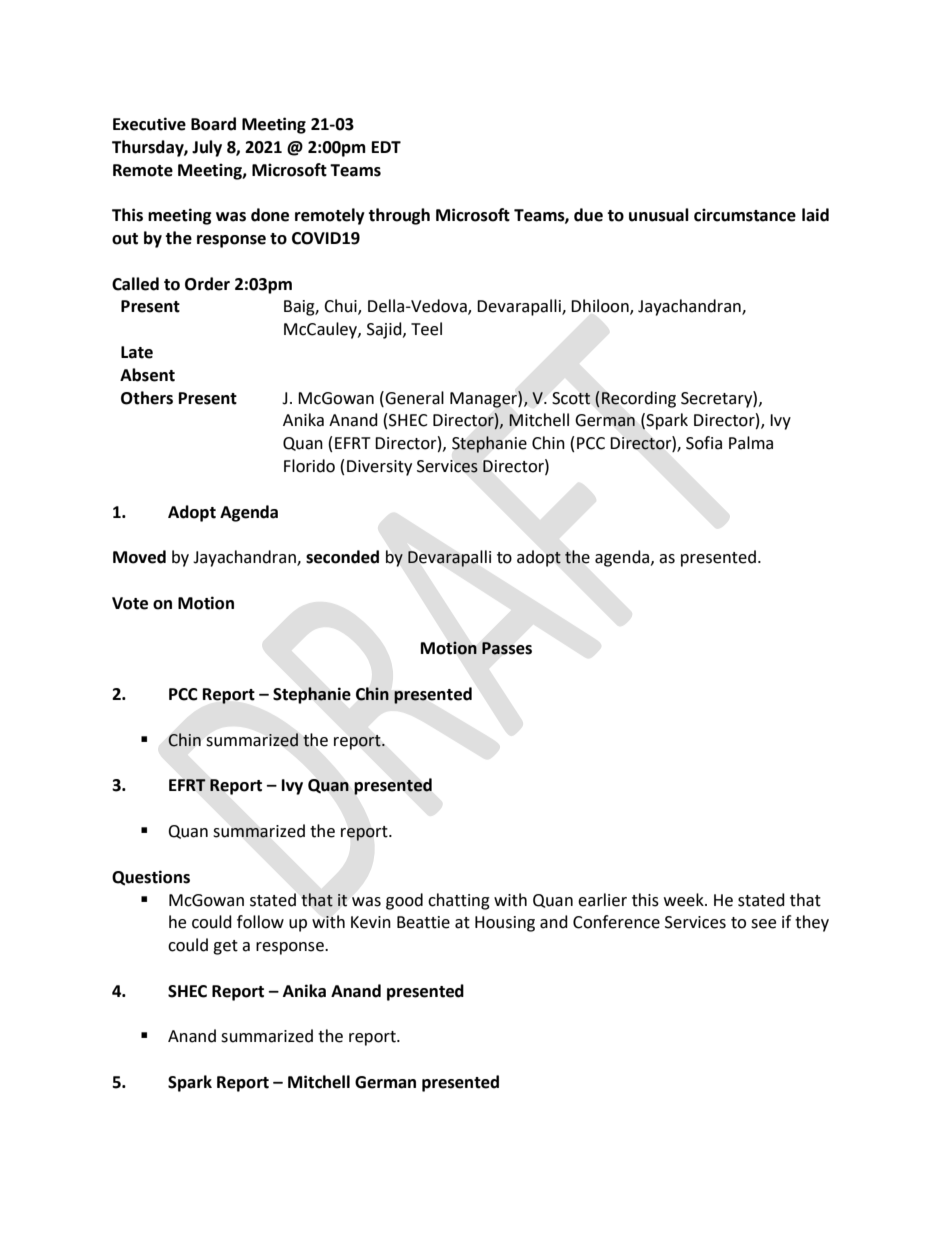  Describe the element at coordinates (505, 924) in the screenshot. I see `Housing` at that location.
